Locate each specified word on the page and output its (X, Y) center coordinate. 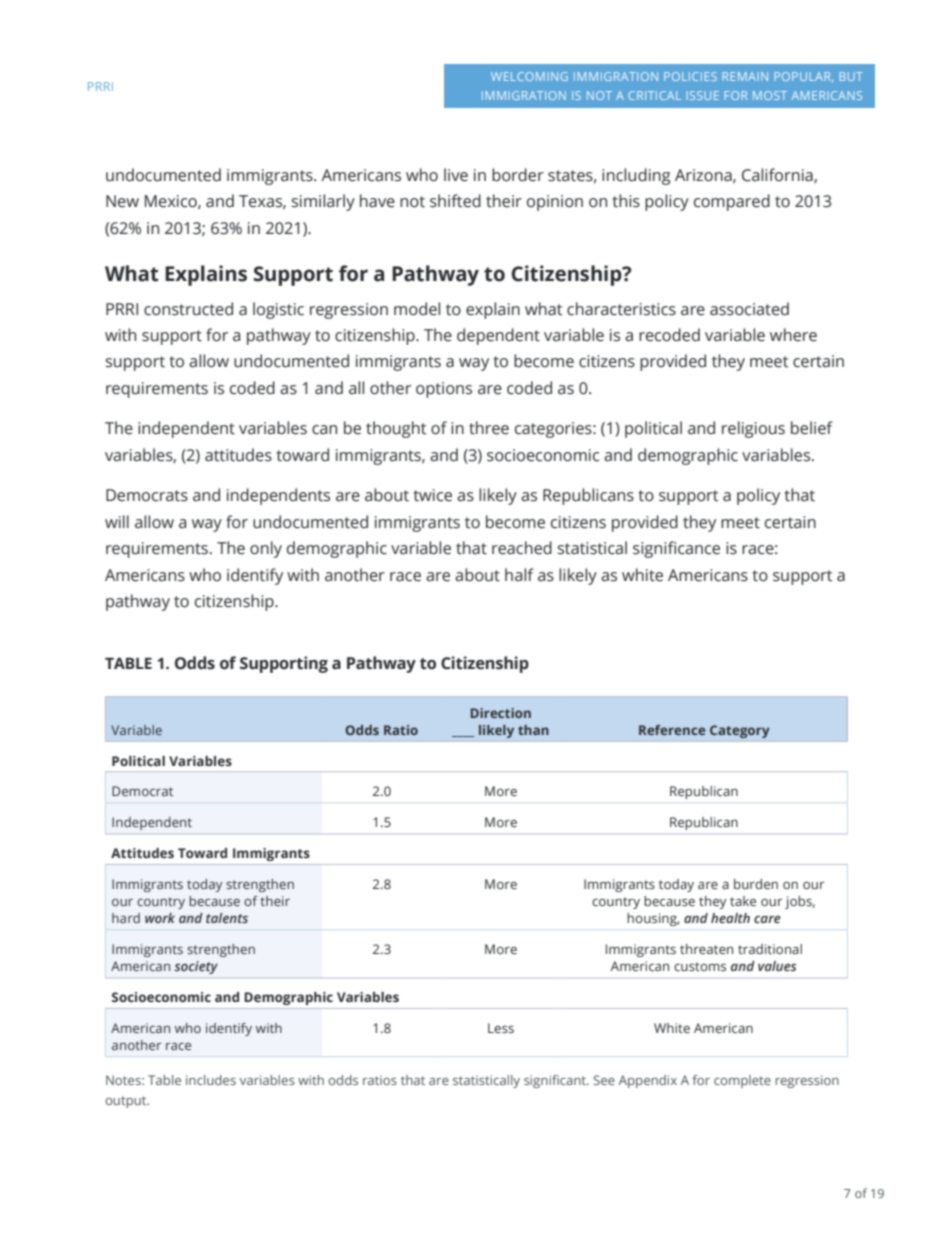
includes (211, 1080)
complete (742, 1081)
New (122, 201)
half (519, 575)
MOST (770, 95)
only (266, 549)
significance (676, 549)
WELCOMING (529, 76)
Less (501, 1028)
